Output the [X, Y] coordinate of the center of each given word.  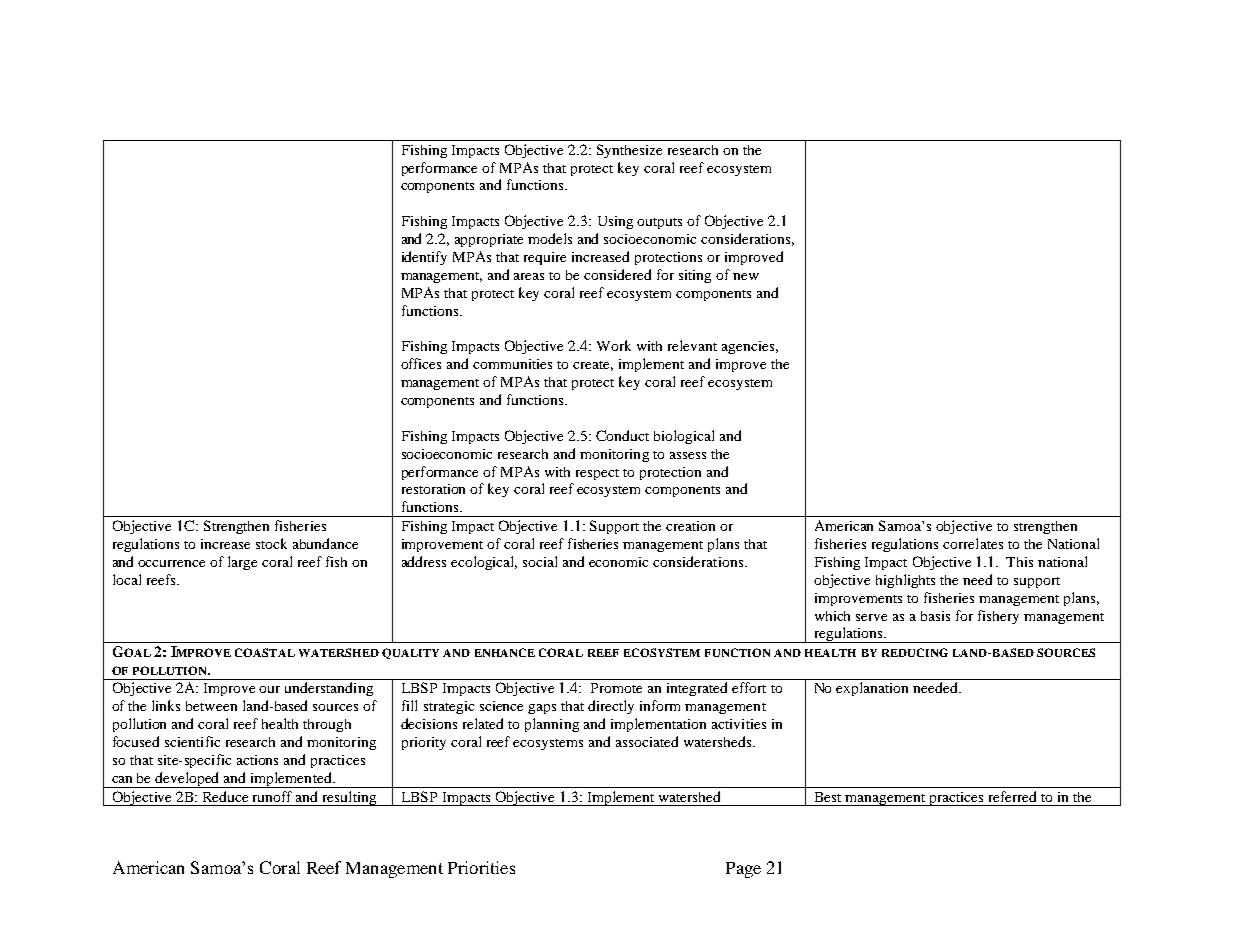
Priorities [481, 867]
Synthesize [629, 151]
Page [743, 870]
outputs [659, 223]
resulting [349, 798]
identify [424, 258]
